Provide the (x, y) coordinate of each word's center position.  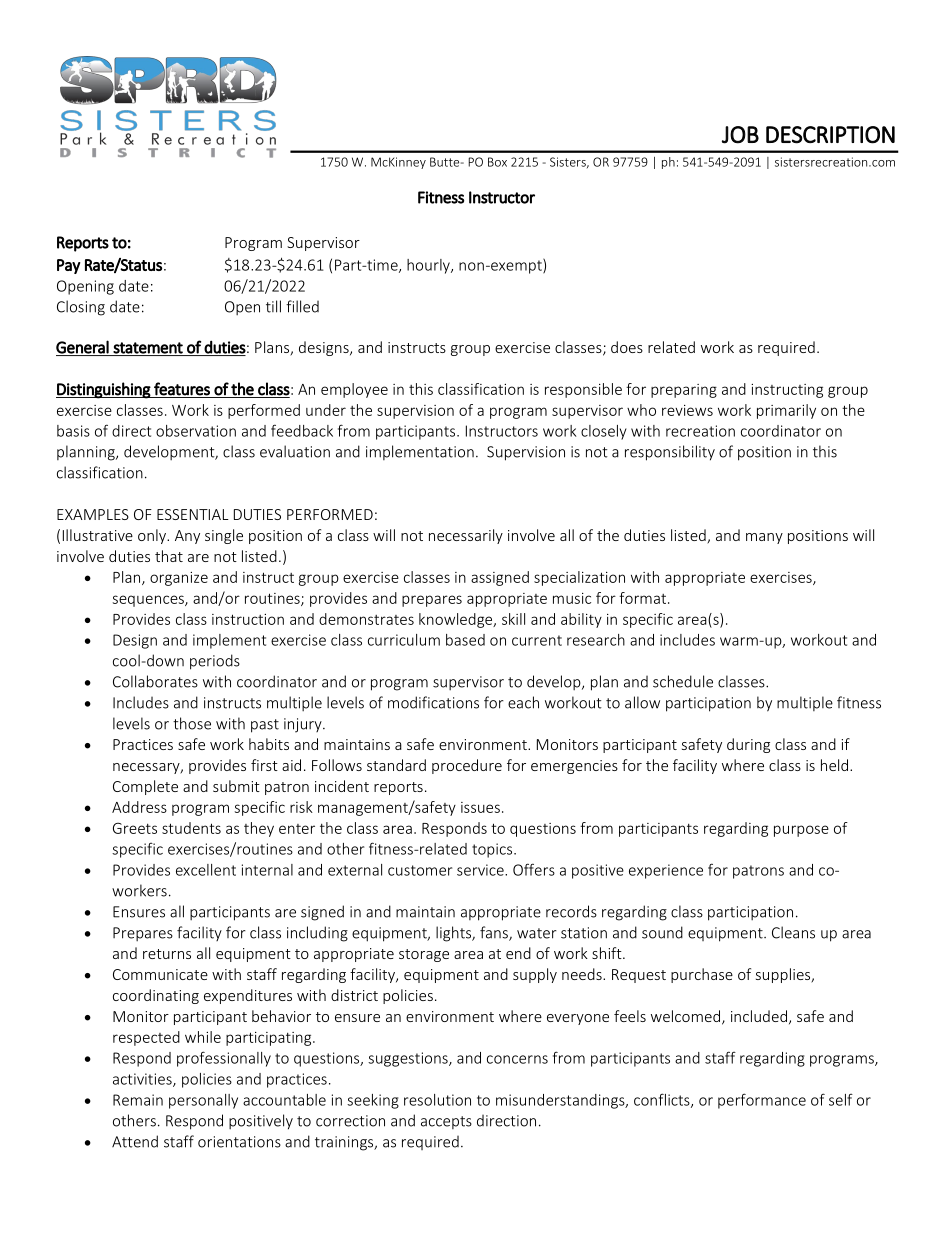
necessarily (466, 536)
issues (480, 807)
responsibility (670, 453)
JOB (740, 135)
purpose (801, 831)
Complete (145, 787)
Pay (69, 266)
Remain (138, 1100)
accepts (446, 1122)
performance (762, 1101)
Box (497, 162)
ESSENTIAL (193, 514)
